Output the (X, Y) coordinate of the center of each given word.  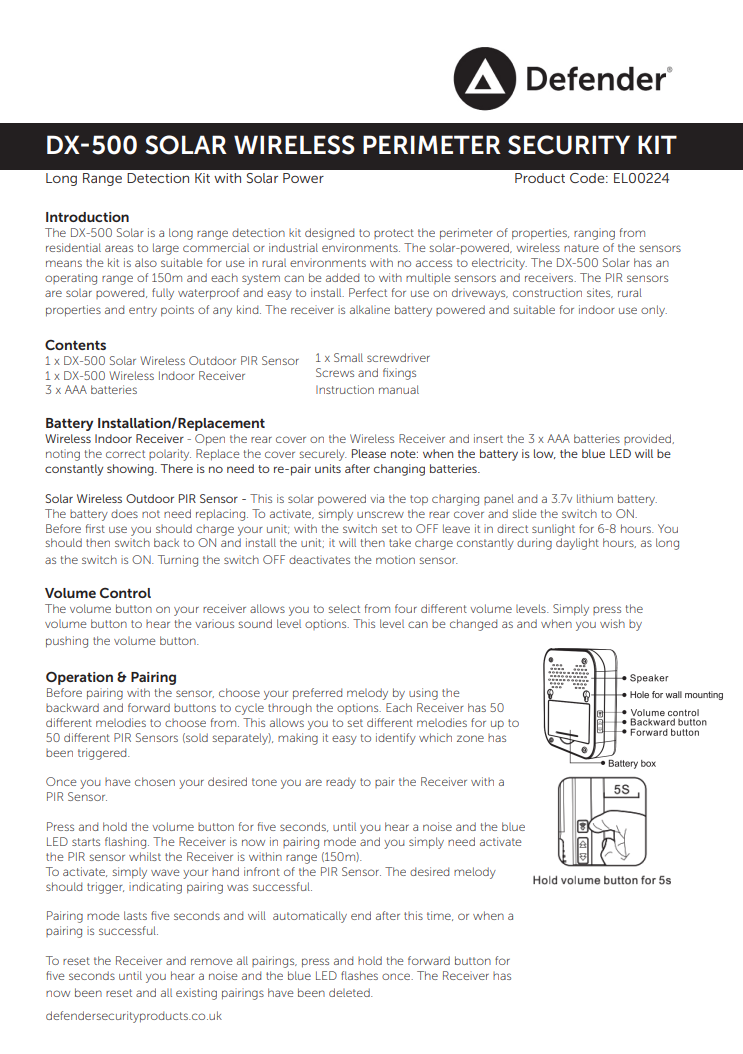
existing (196, 994)
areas (119, 248)
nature (581, 248)
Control (125, 593)
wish (612, 623)
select (344, 608)
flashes (359, 975)
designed (329, 234)
